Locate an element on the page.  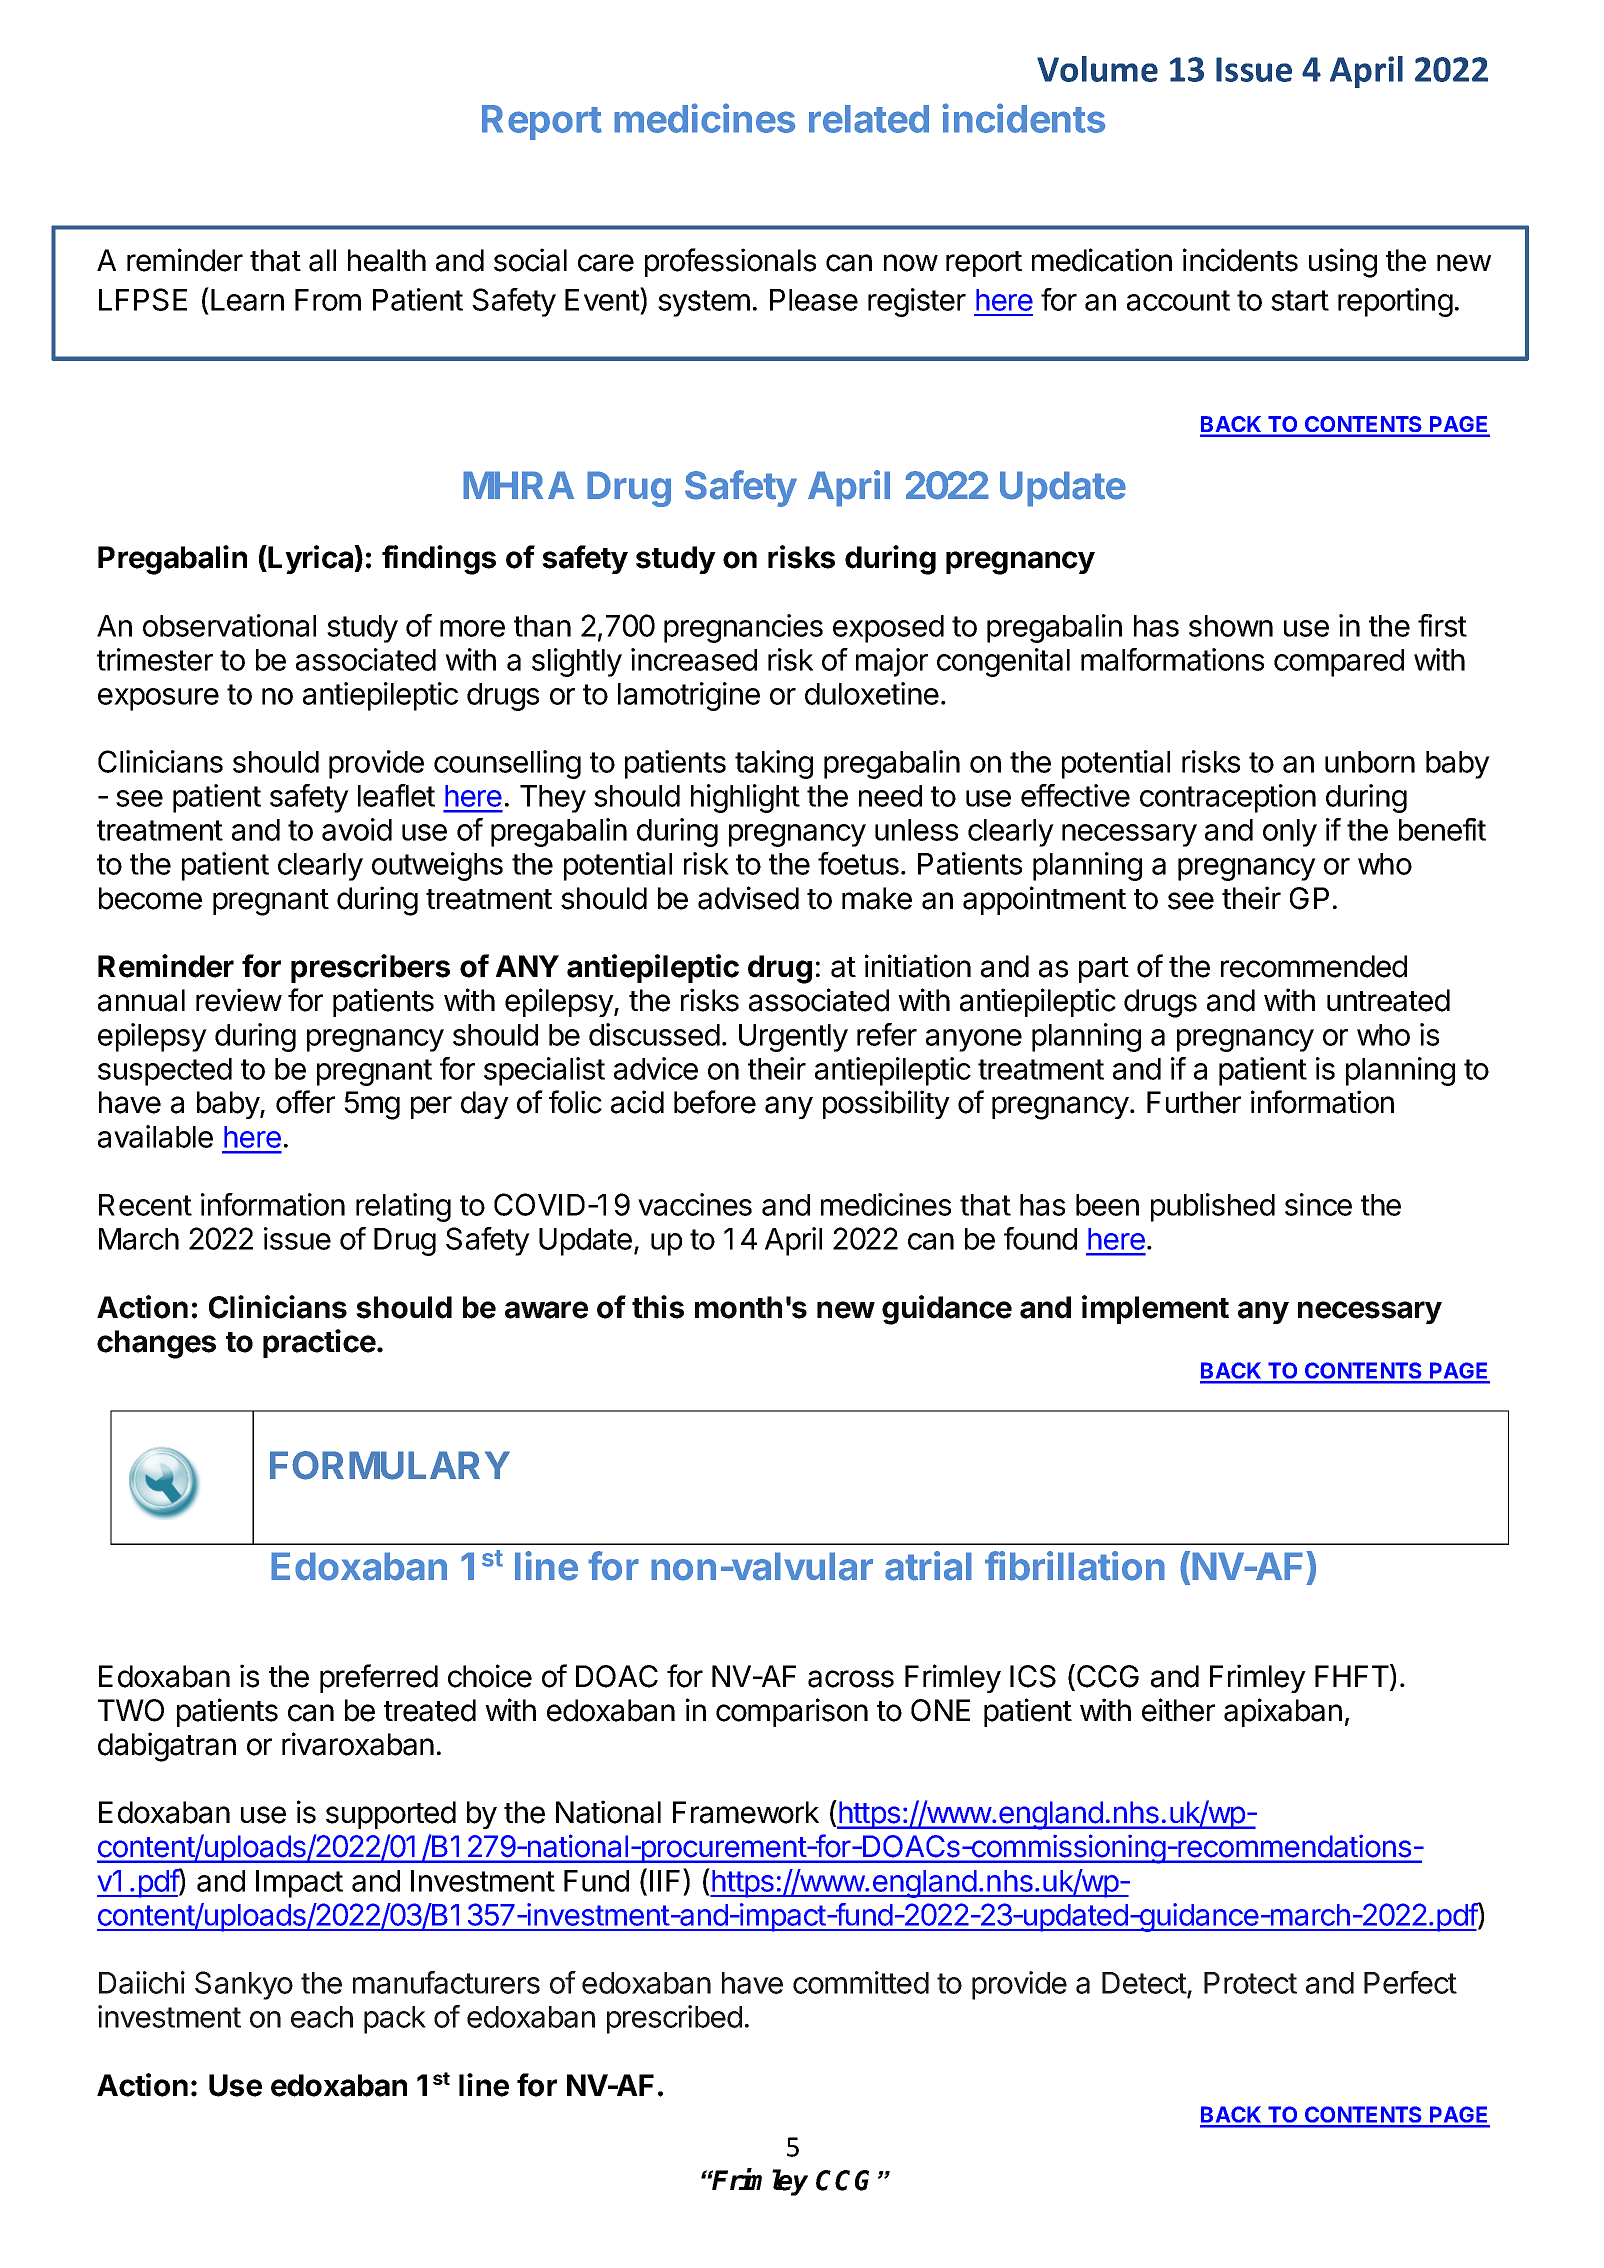
all is located at coordinates (322, 260).
